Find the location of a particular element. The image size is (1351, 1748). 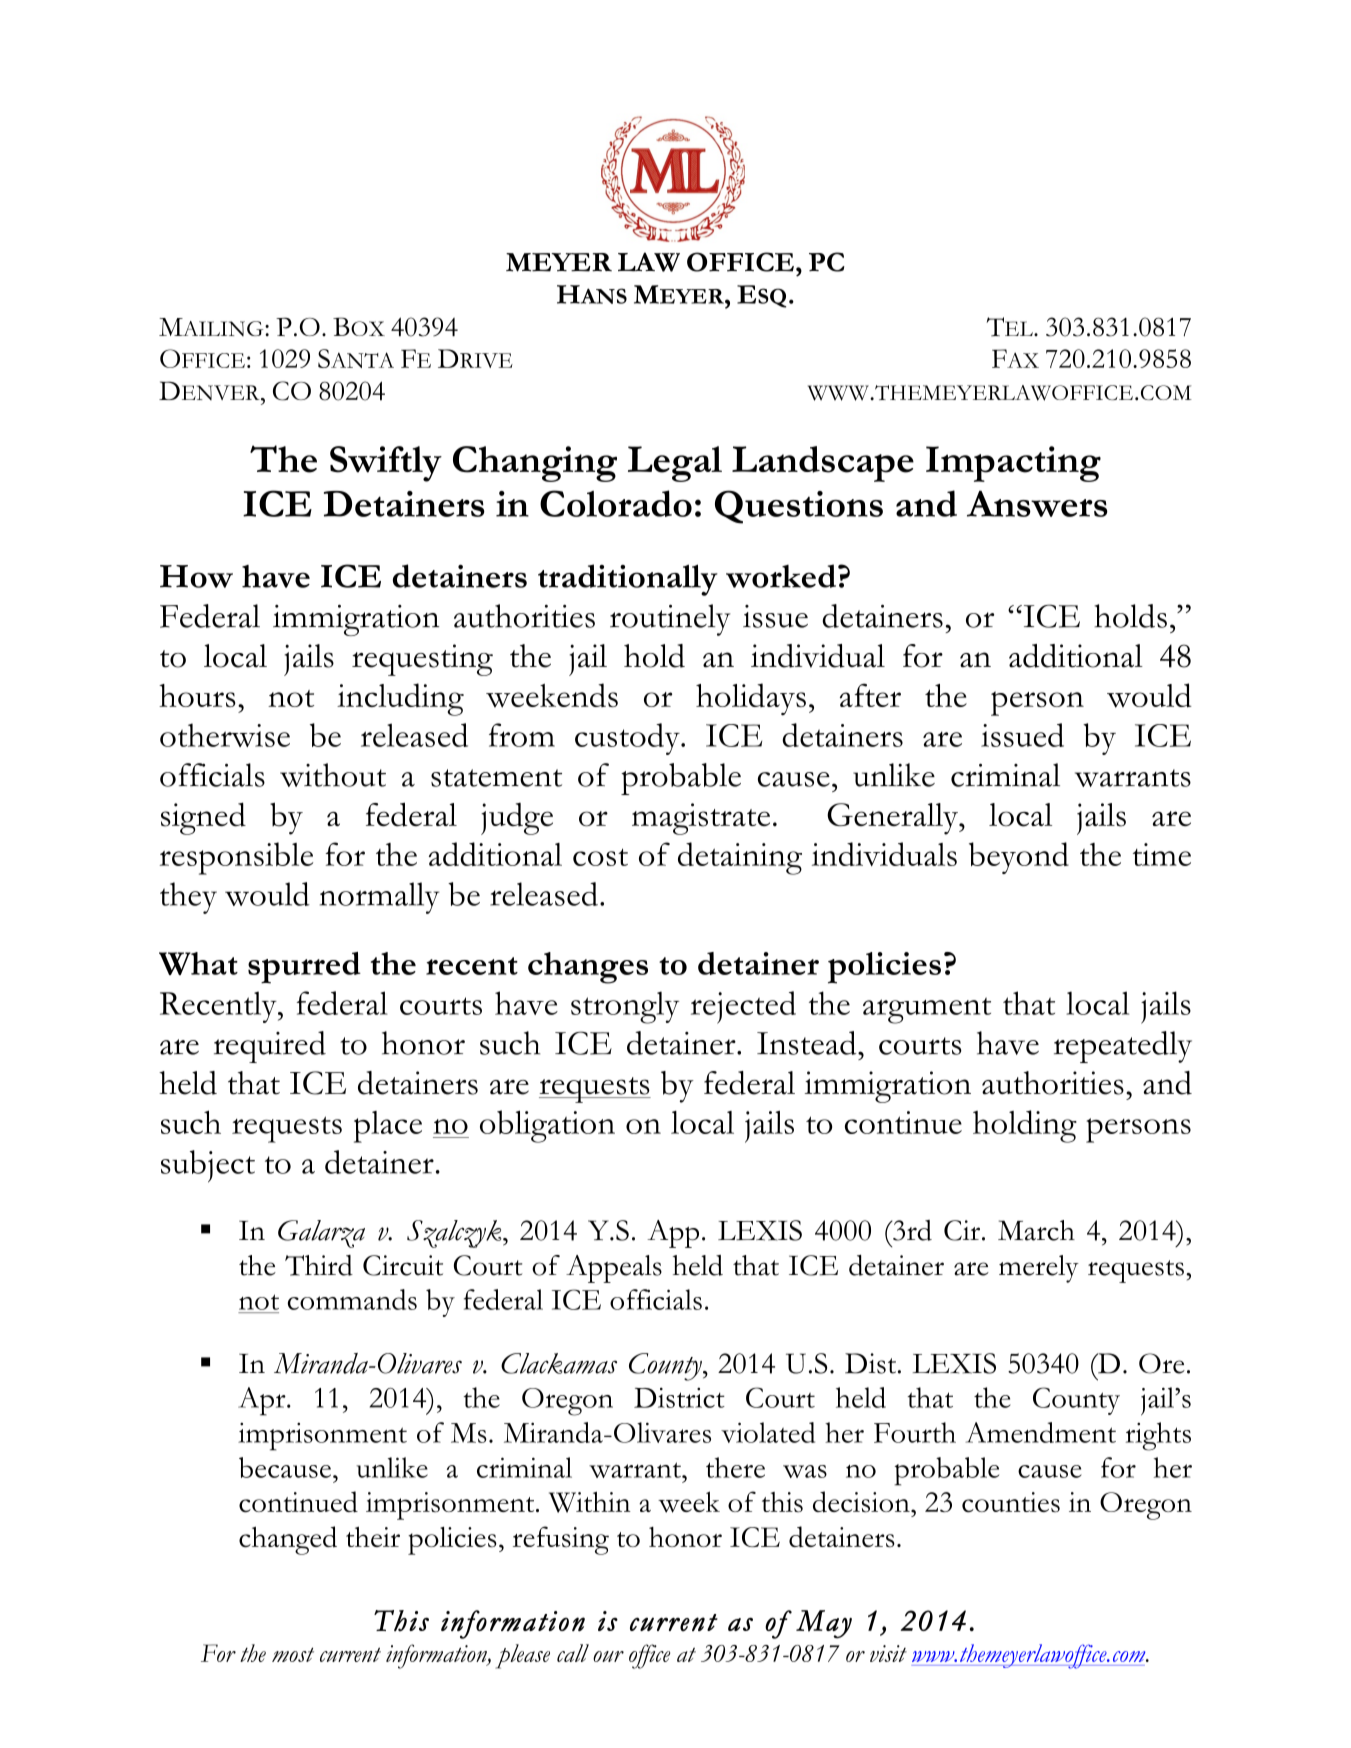

Appeals is located at coordinates (614, 1269).
